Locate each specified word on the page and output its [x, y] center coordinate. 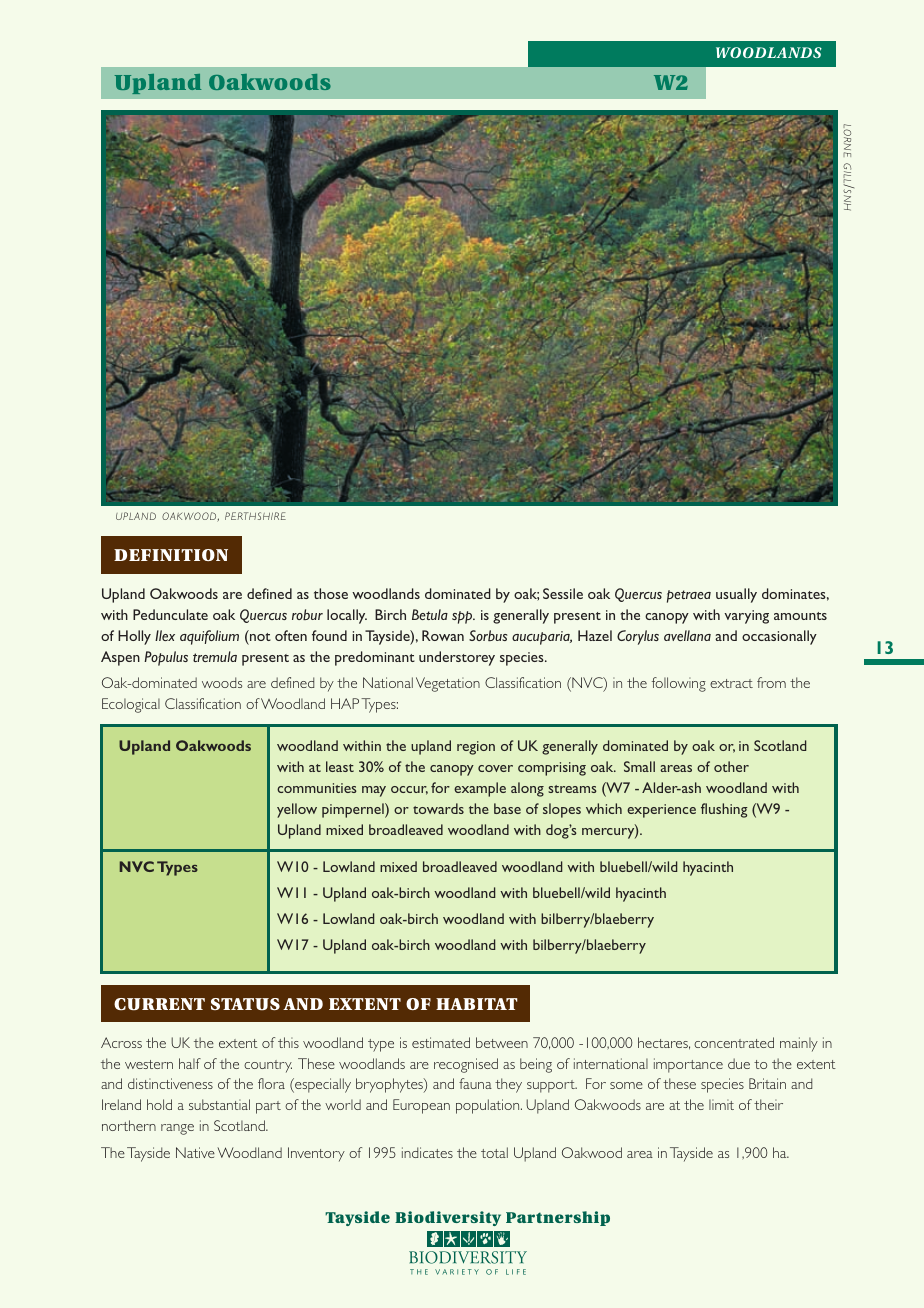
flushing [724, 810]
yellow [297, 810]
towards [438, 808]
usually [736, 595]
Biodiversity [448, 1218]
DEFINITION [171, 555]
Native [195, 1152]
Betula [430, 614]
